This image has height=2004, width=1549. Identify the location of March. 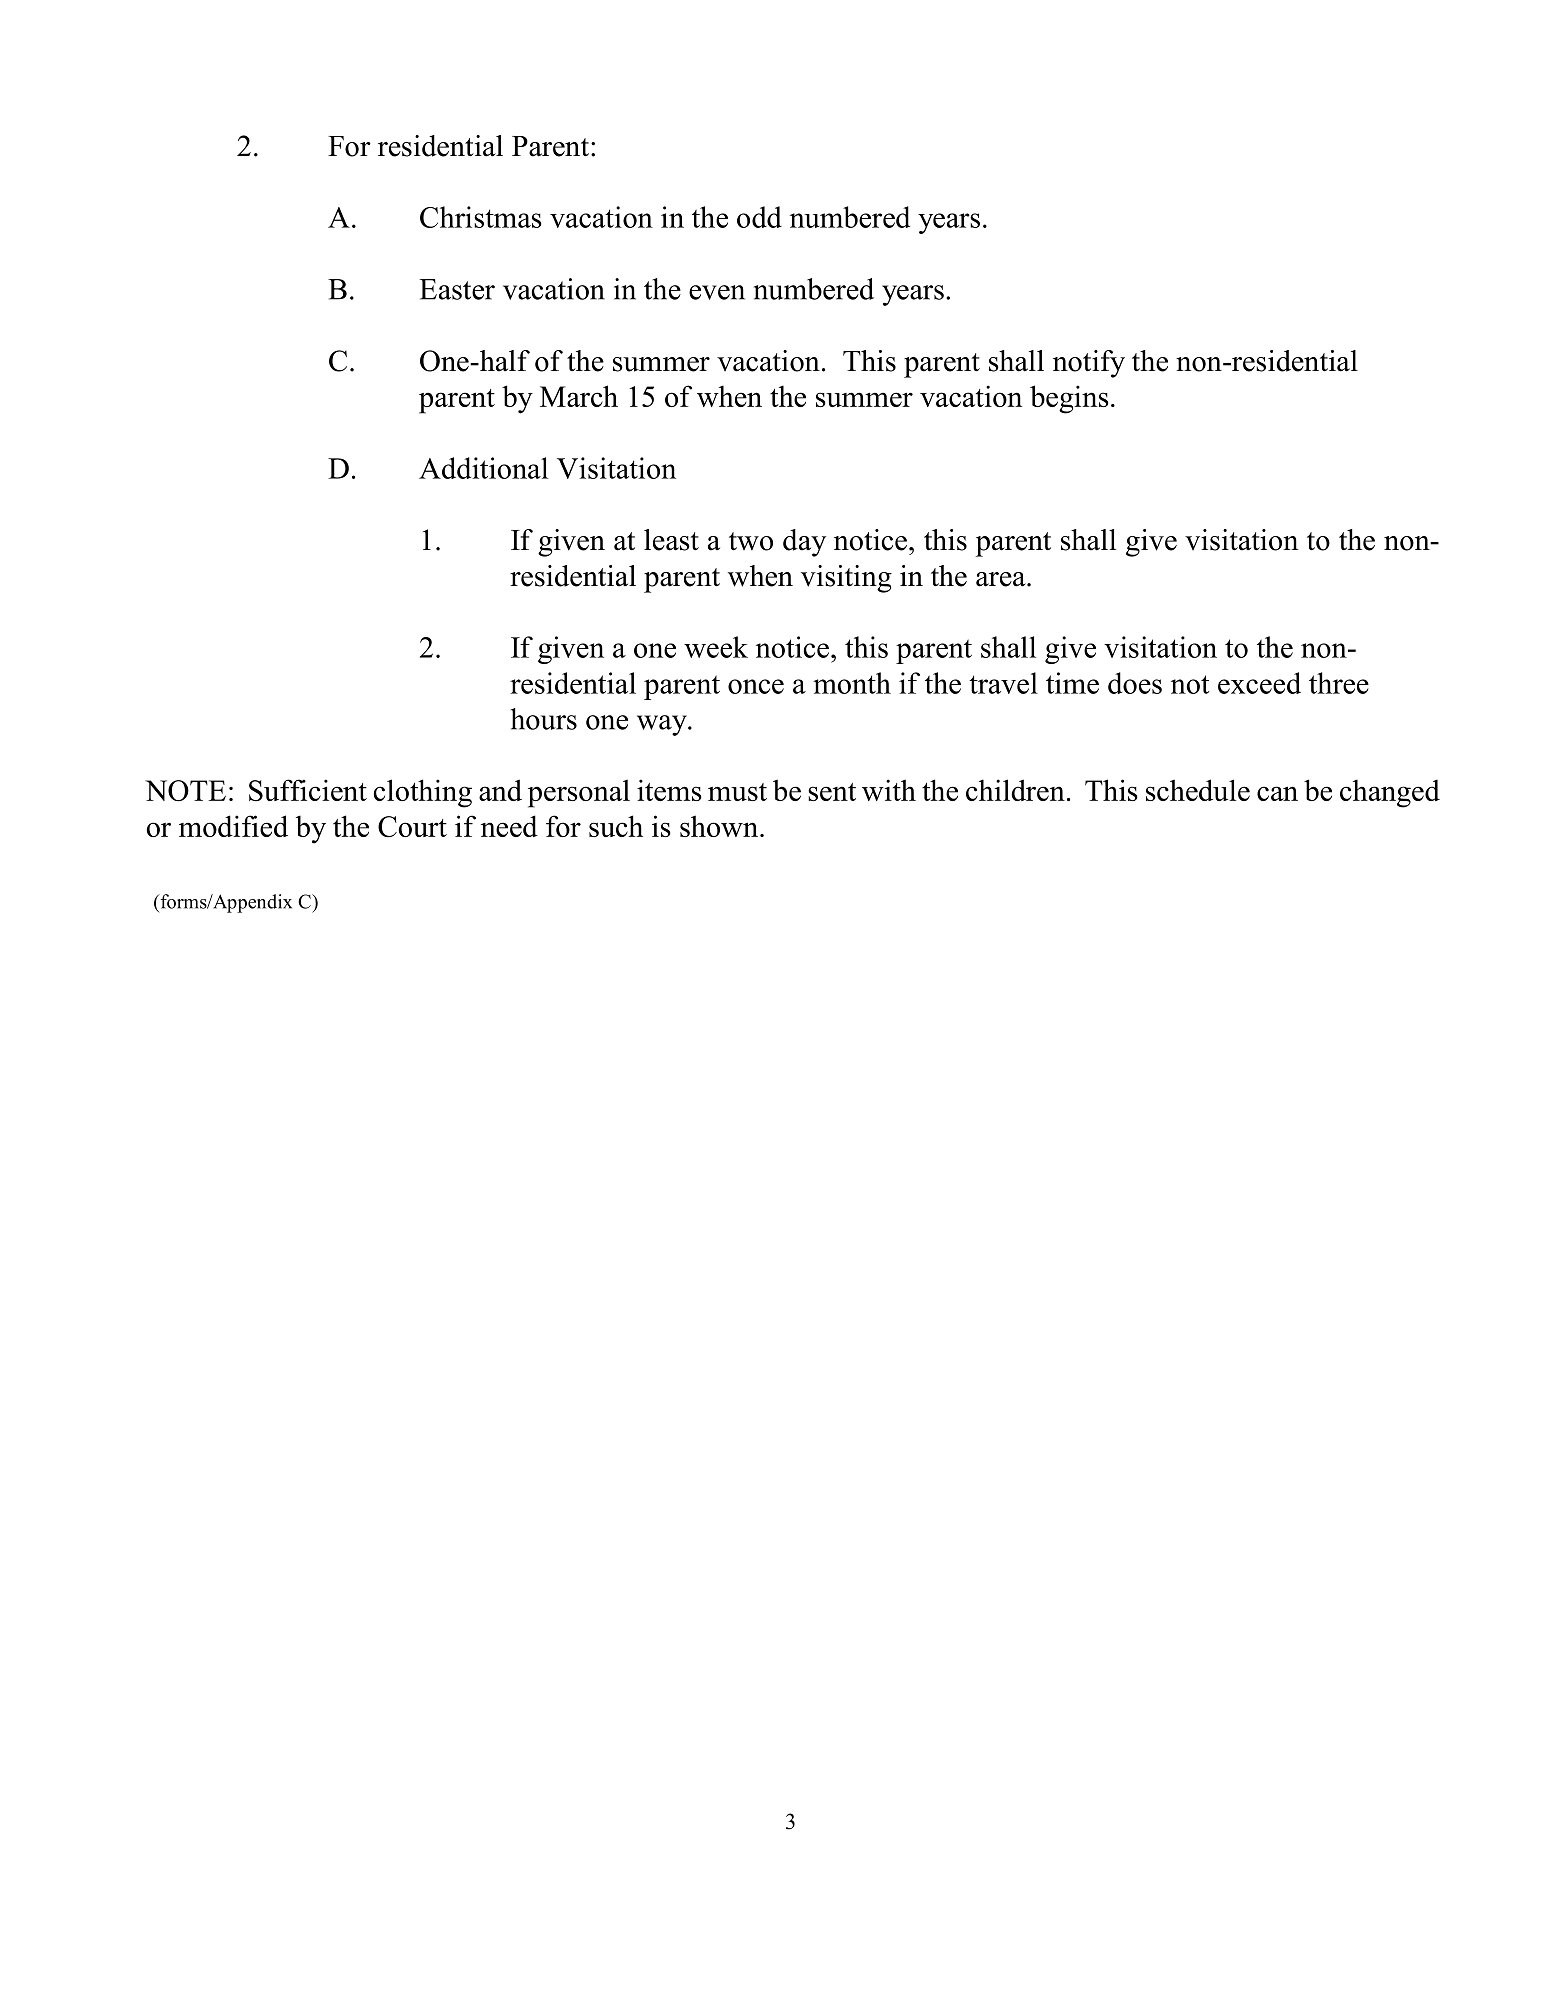
(579, 396).
